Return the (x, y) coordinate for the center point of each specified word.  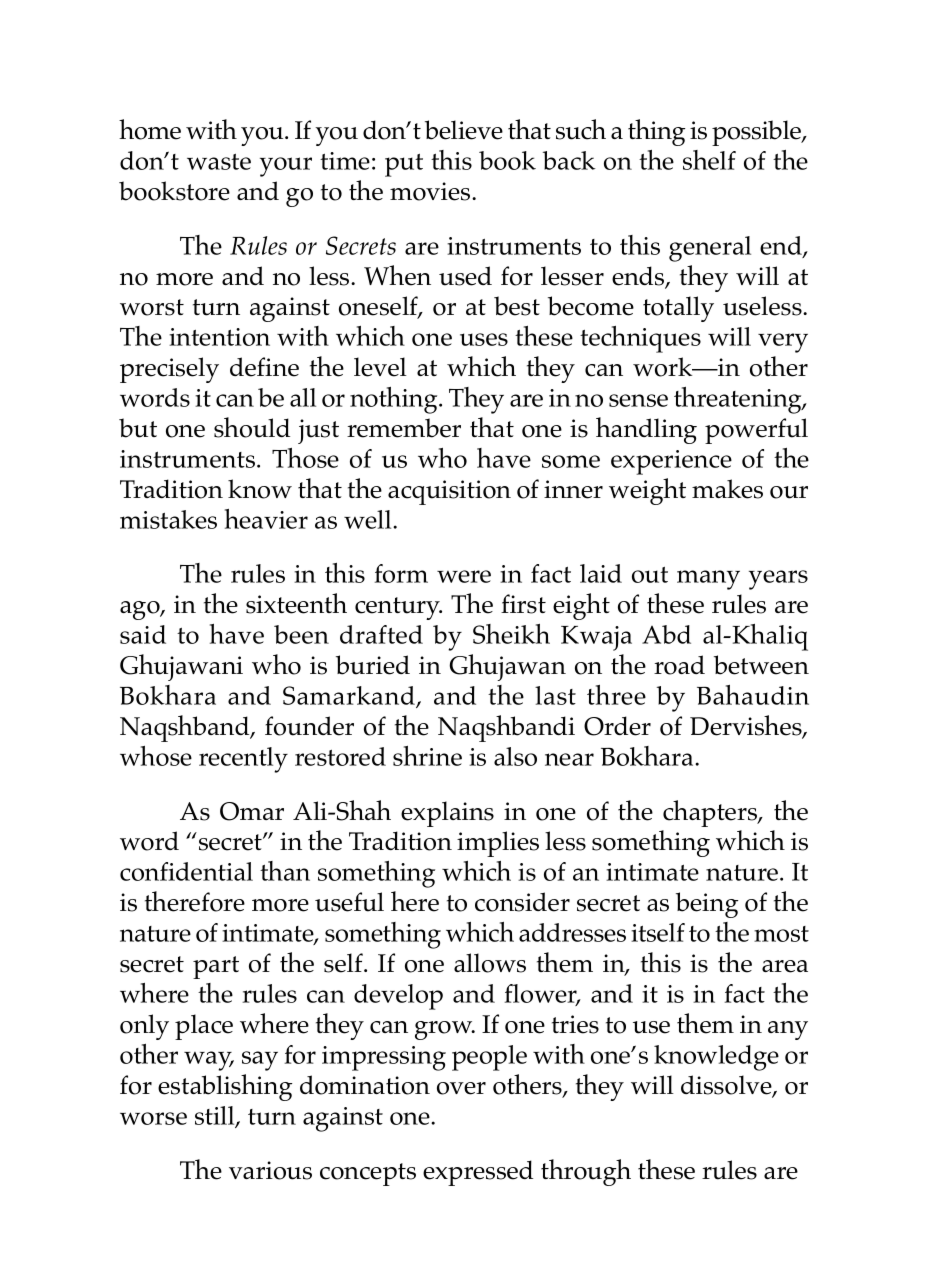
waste (219, 162)
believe (464, 130)
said (143, 634)
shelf (709, 160)
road (679, 665)
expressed (478, 1173)
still (216, 1116)
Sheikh (511, 634)
